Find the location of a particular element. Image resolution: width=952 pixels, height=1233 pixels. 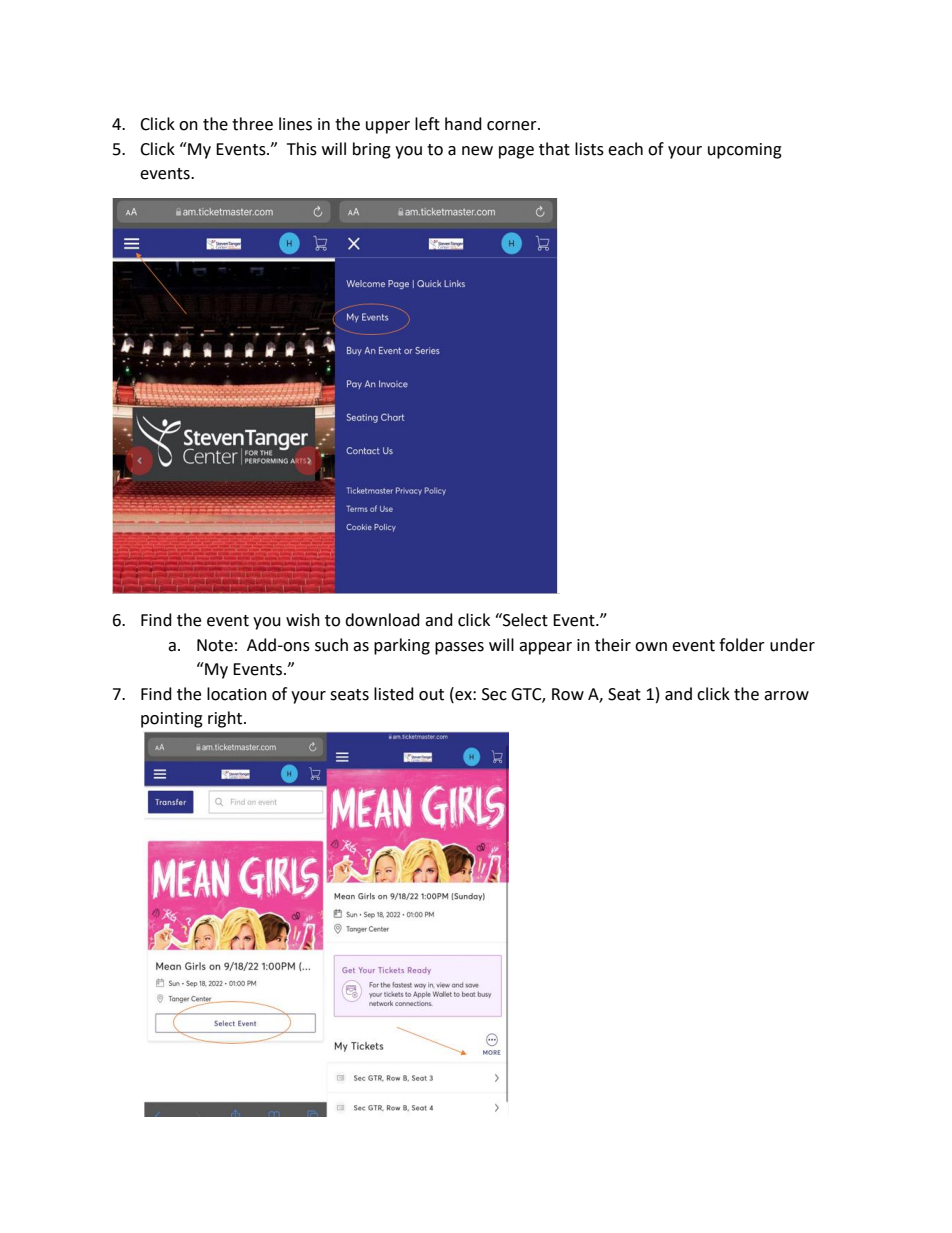

location is located at coordinates (237, 694).
